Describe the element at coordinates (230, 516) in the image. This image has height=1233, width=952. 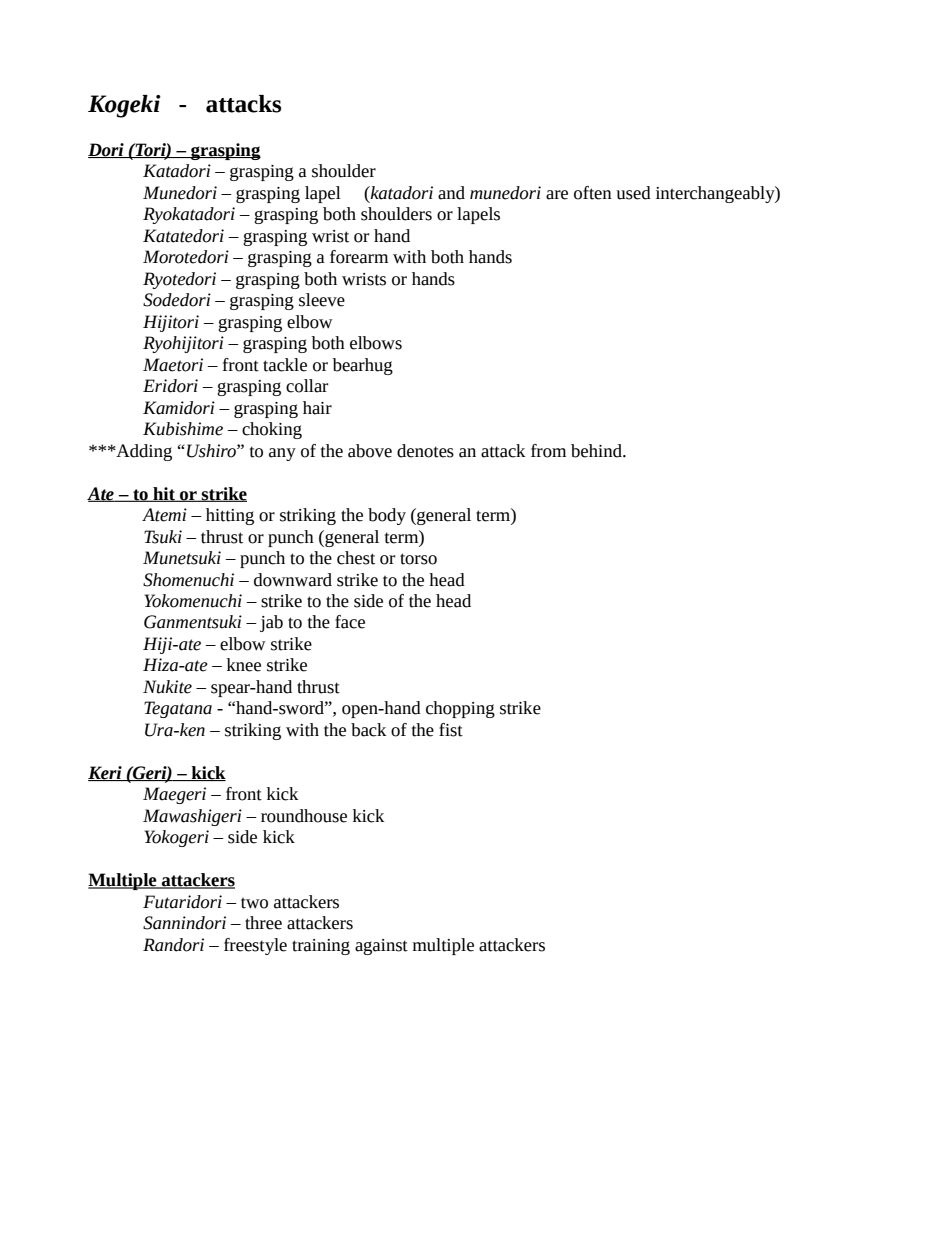
I see `hitting` at that location.
